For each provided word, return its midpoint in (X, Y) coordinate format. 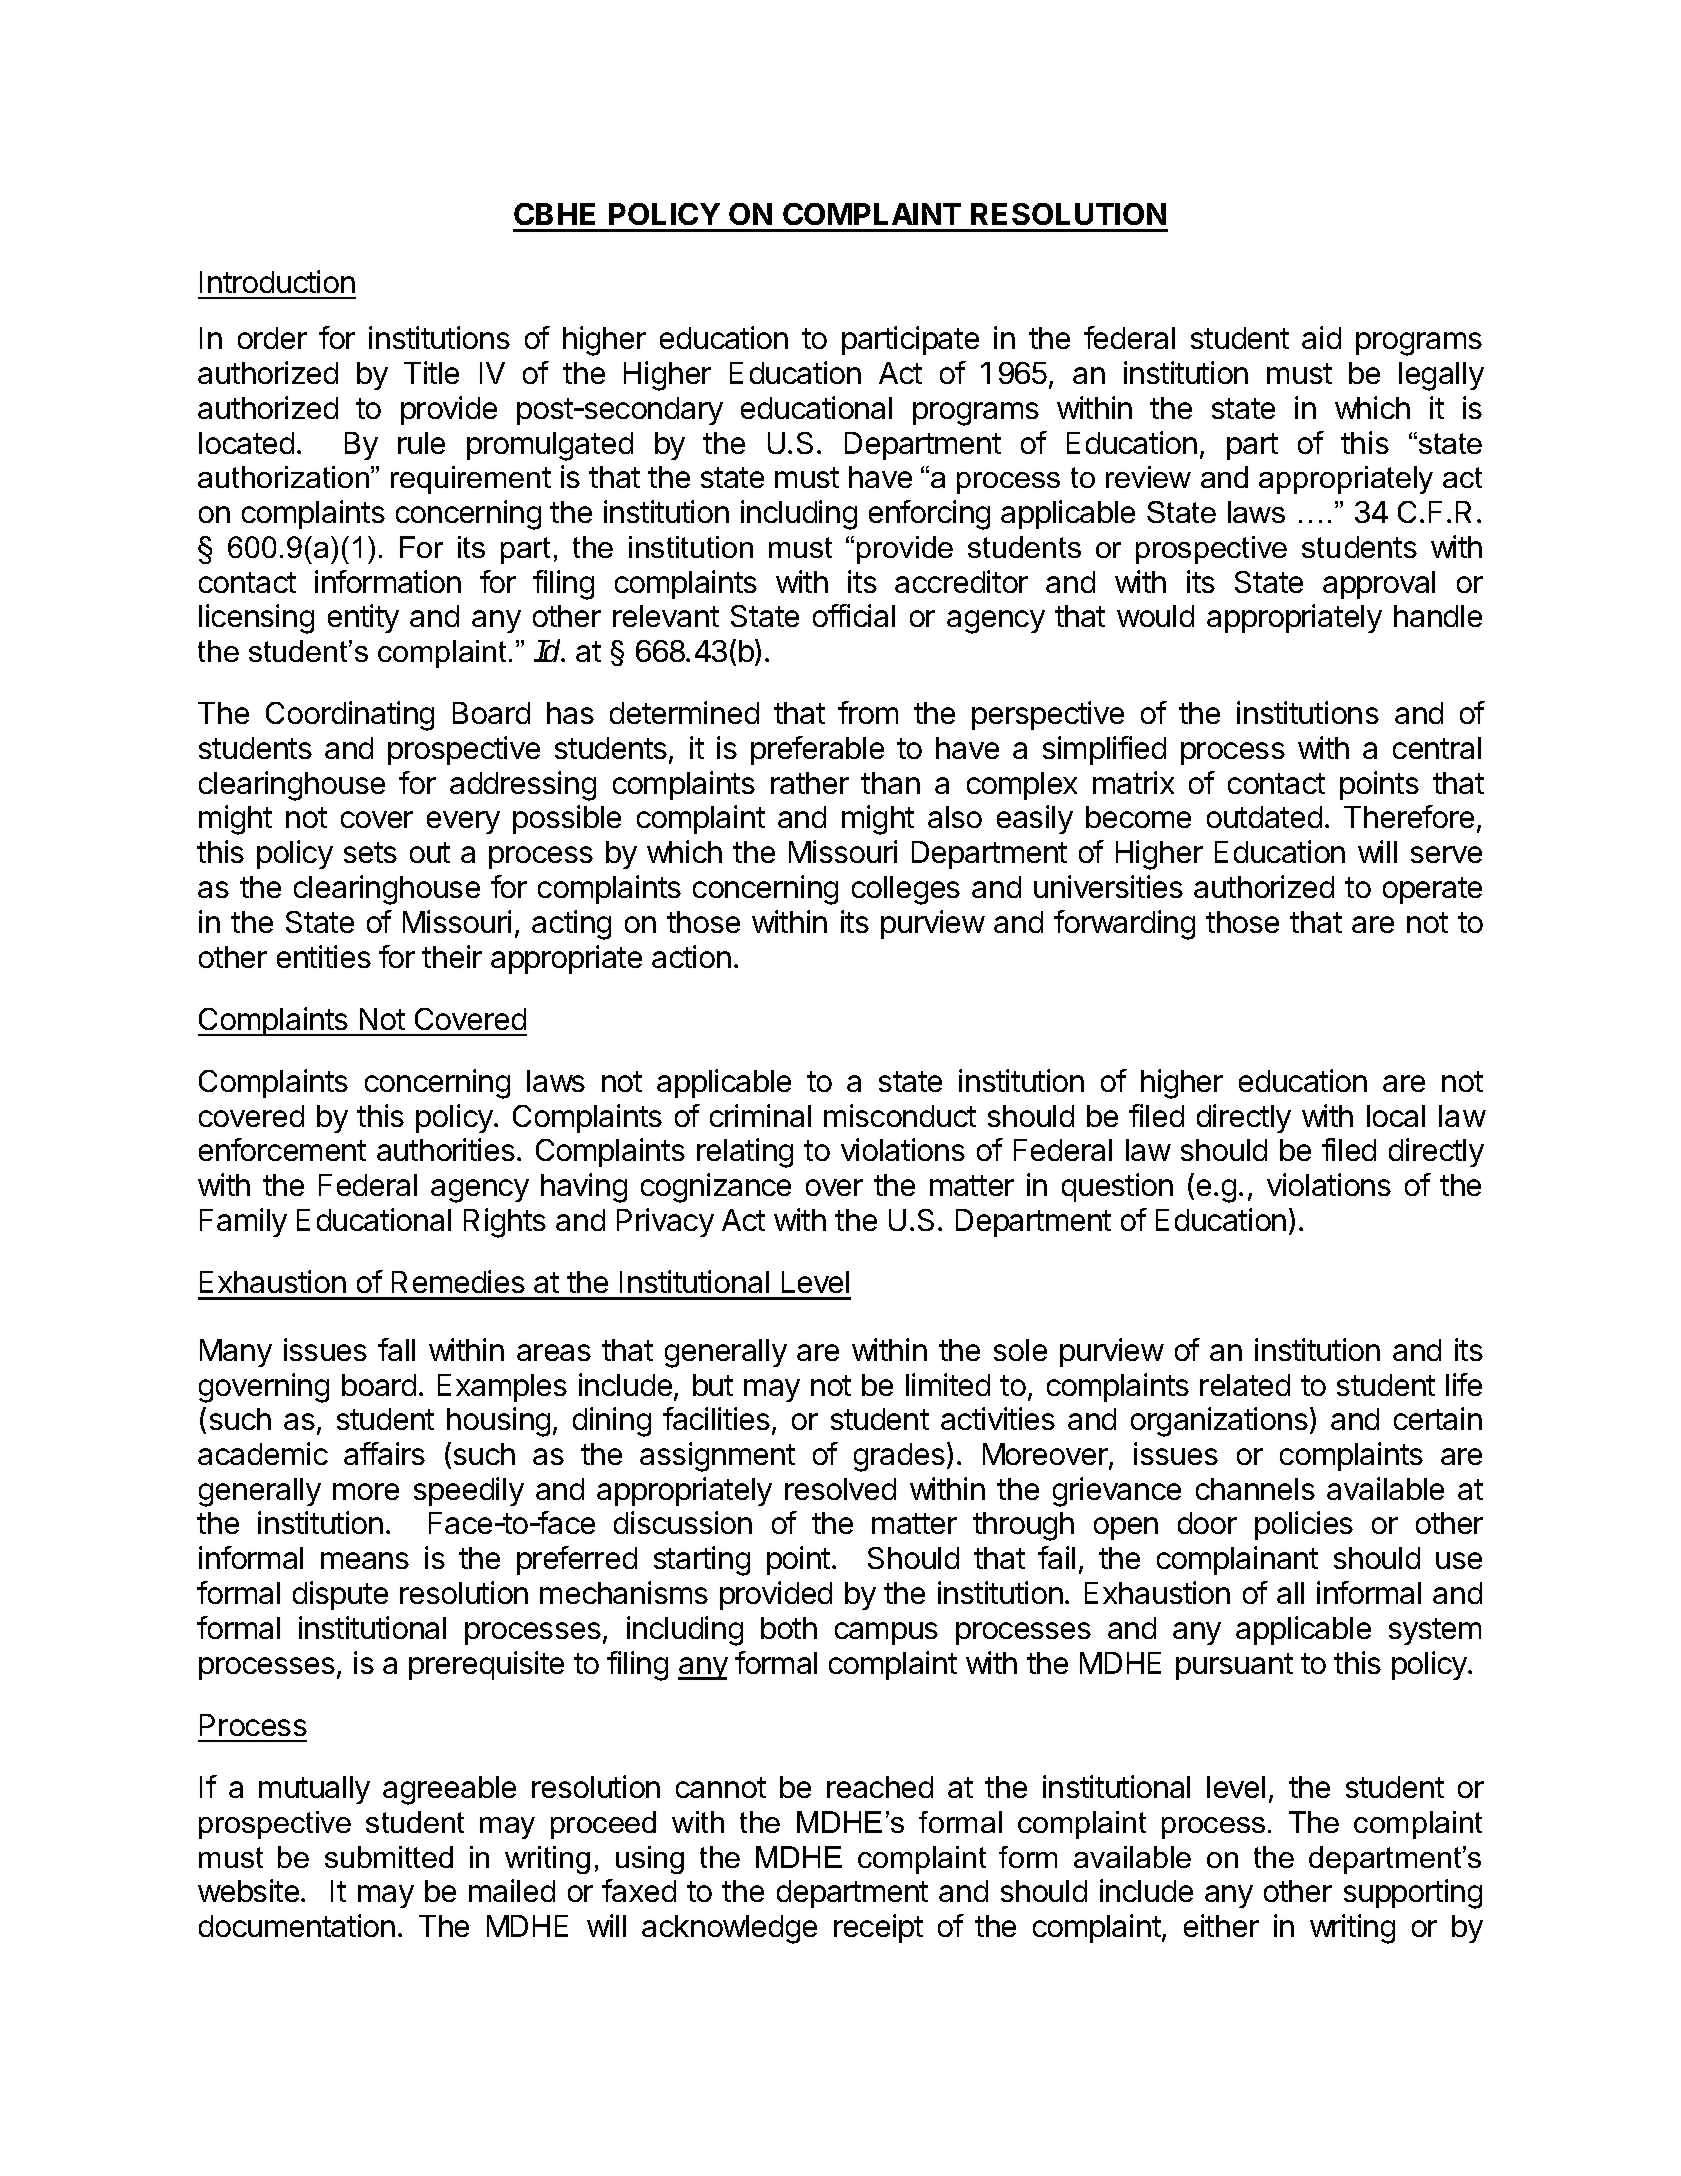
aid (1321, 337)
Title (431, 372)
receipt (878, 1928)
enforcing (929, 515)
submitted (389, 1857)
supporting (1413, 1894)
